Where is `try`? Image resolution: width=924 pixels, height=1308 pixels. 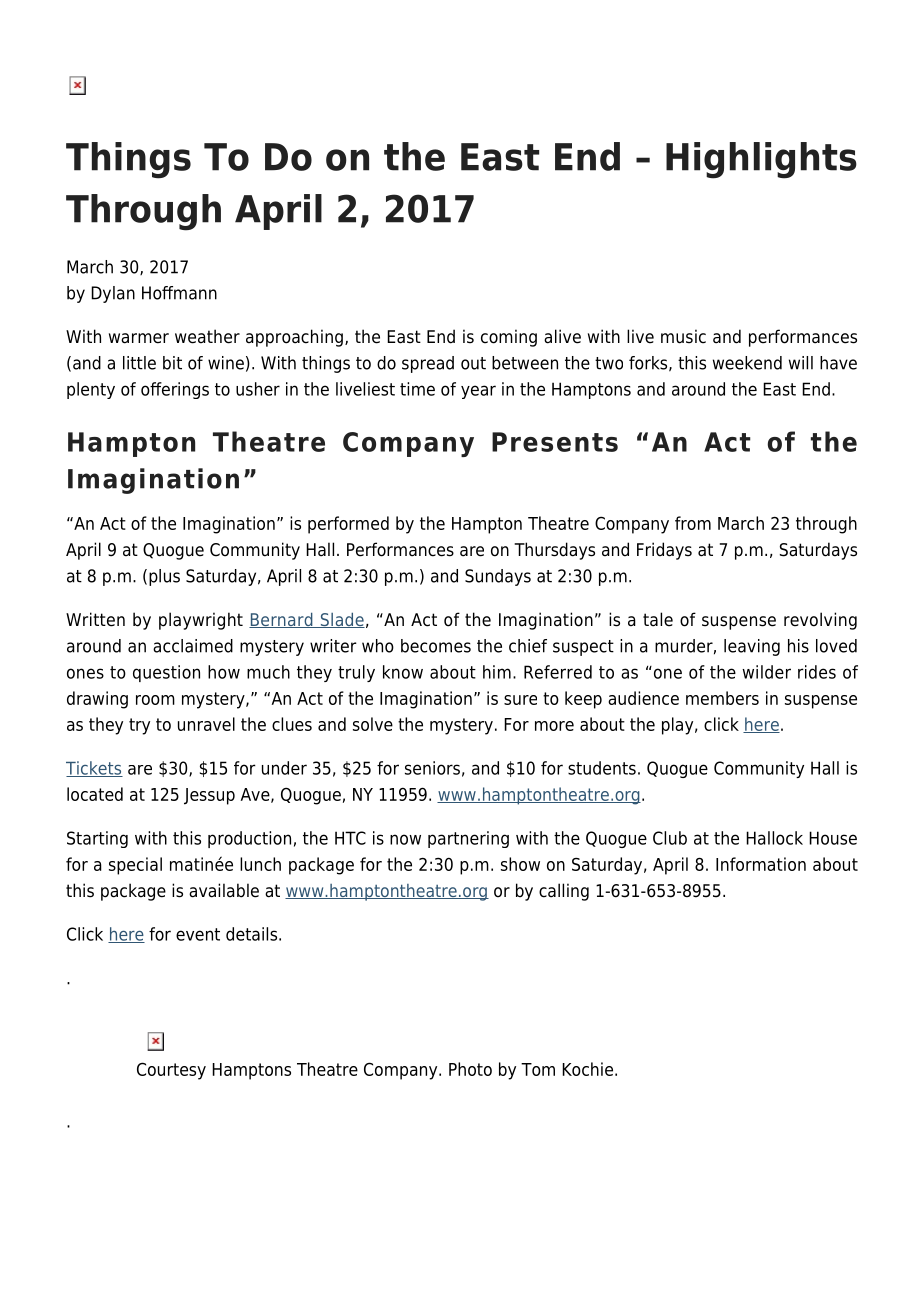
try is located at coordinates (139, 726).
